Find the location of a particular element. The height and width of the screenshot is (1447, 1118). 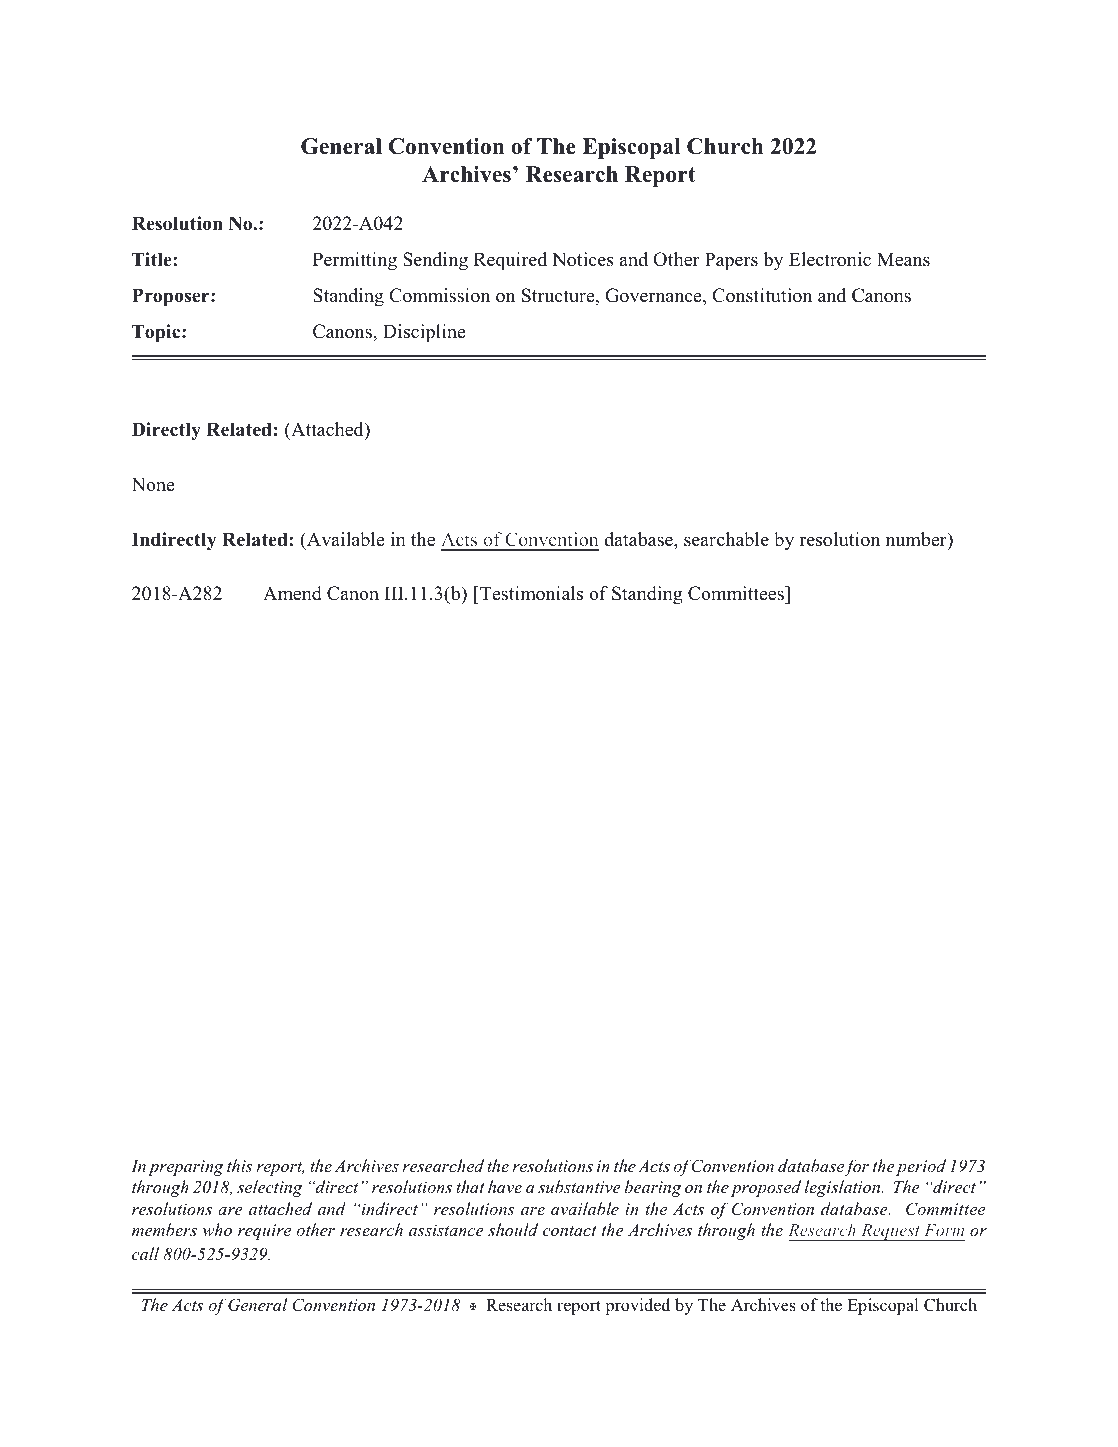

Electronic is located at coordinates (830, 259).
